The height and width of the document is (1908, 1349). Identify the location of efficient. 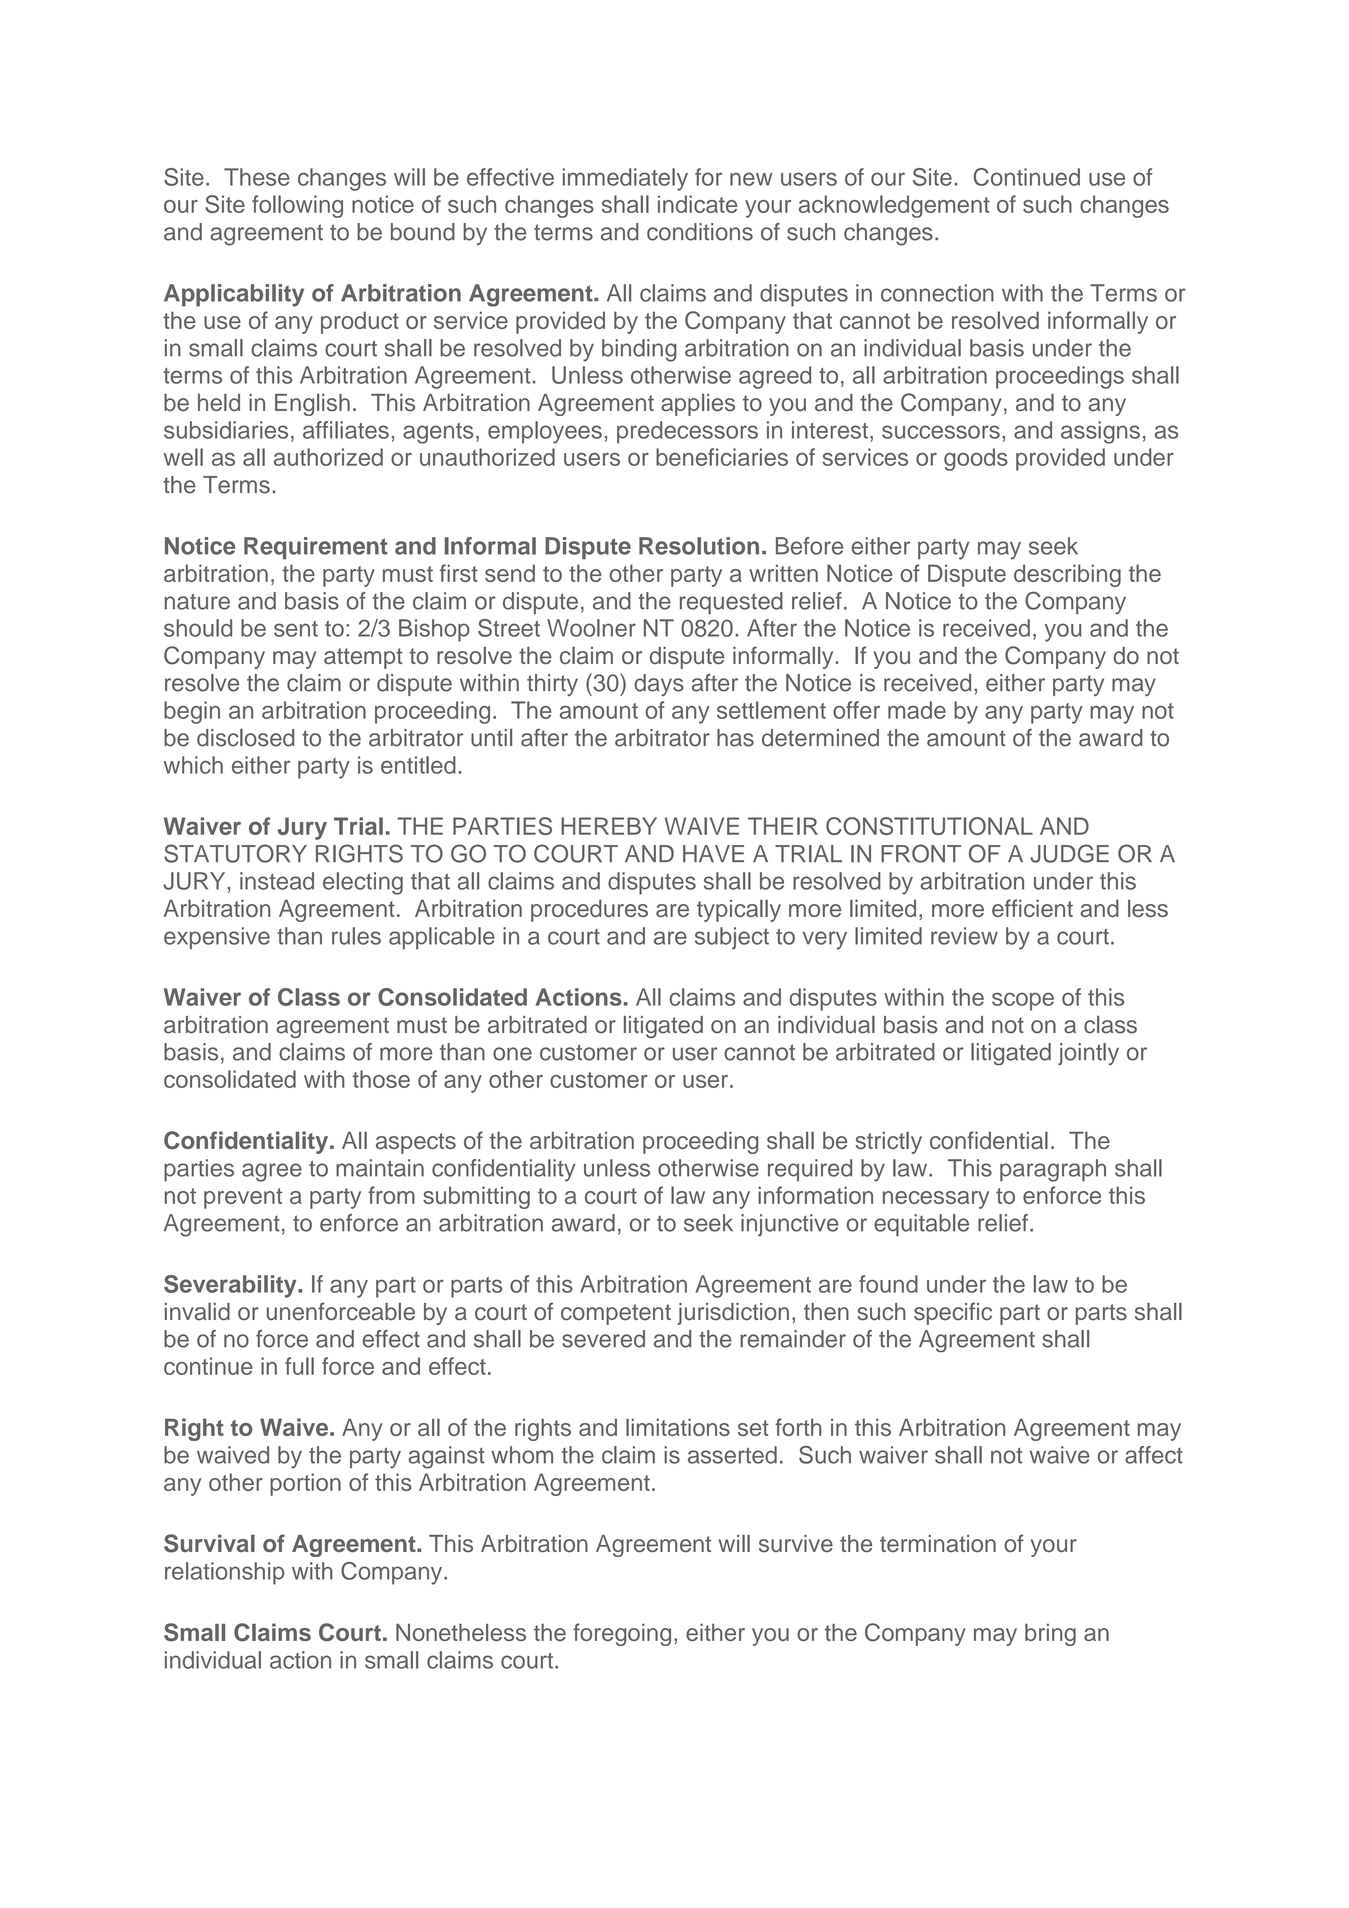
(1032, 908).
